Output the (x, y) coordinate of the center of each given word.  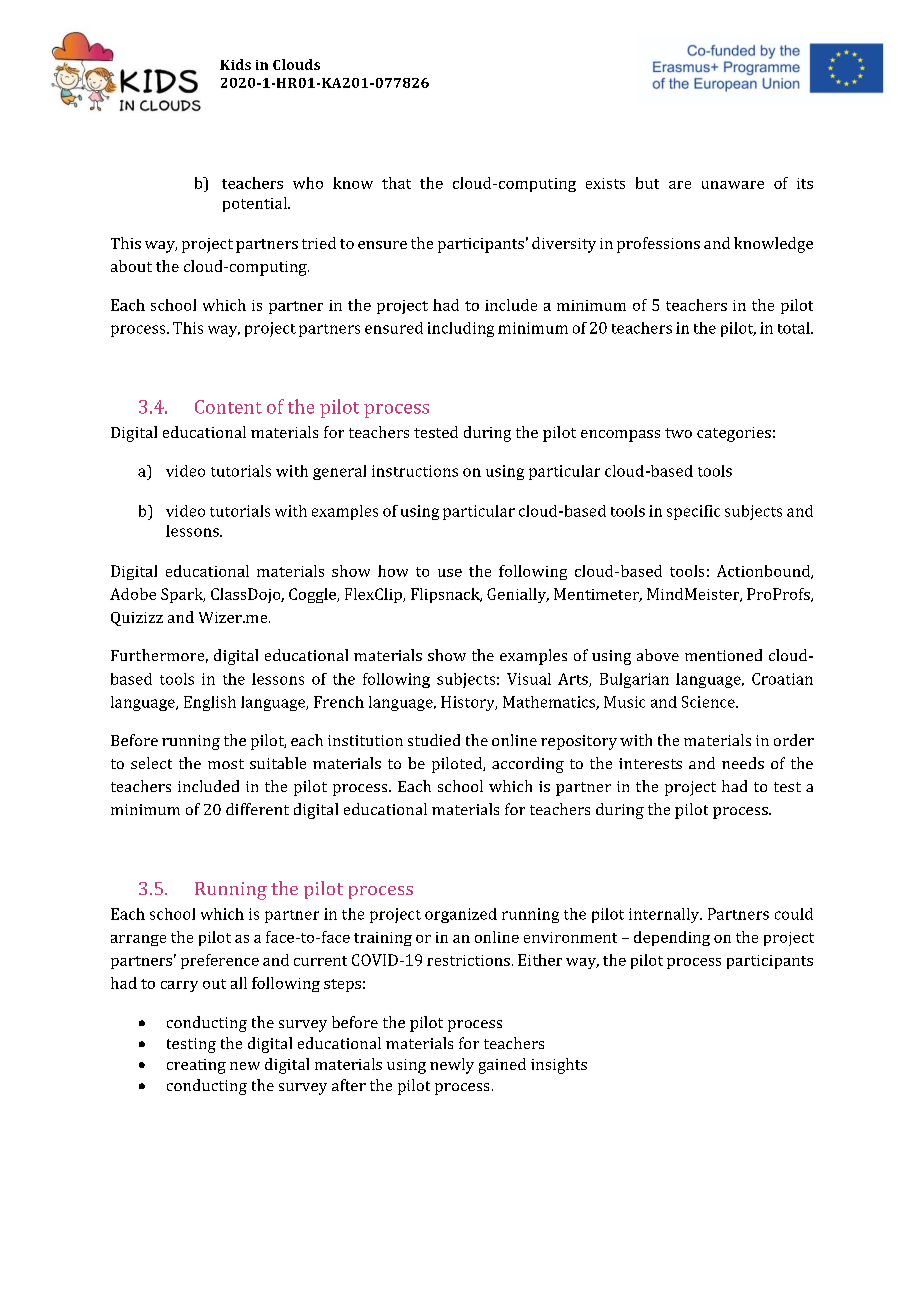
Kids (235, 64)
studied (434, 740)
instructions (415, 471)
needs (743, 763)
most (226, 764)
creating (196, 1066)
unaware (733, 185)
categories (734, 434)
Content (228, 407)
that (396, 183)
